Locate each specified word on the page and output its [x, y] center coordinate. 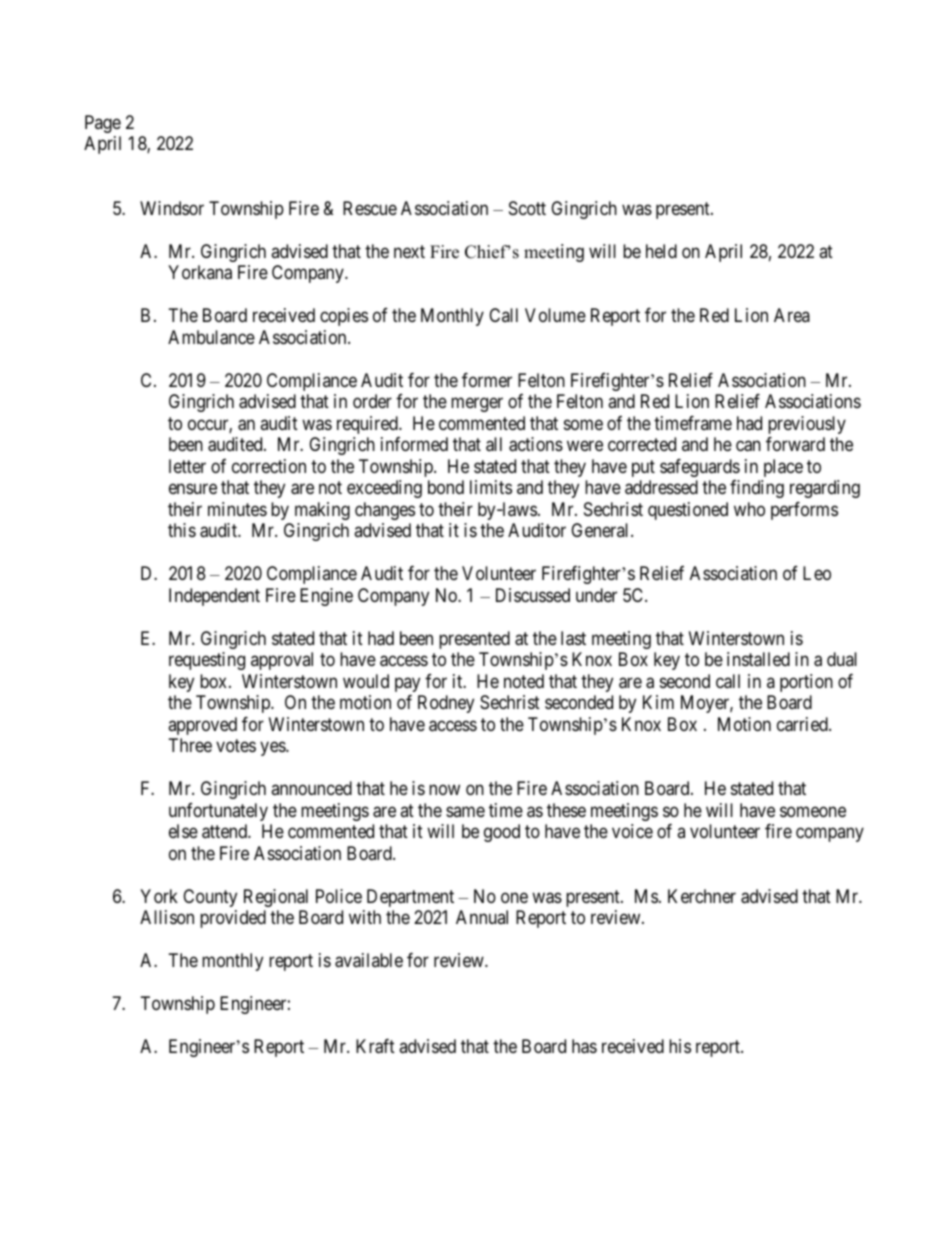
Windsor [172, 208]
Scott [527, 208]
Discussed [533, 595]
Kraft [375, 1046]
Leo [817, 573]
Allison [167, 917]
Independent [214, 597]
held [661, 251]
